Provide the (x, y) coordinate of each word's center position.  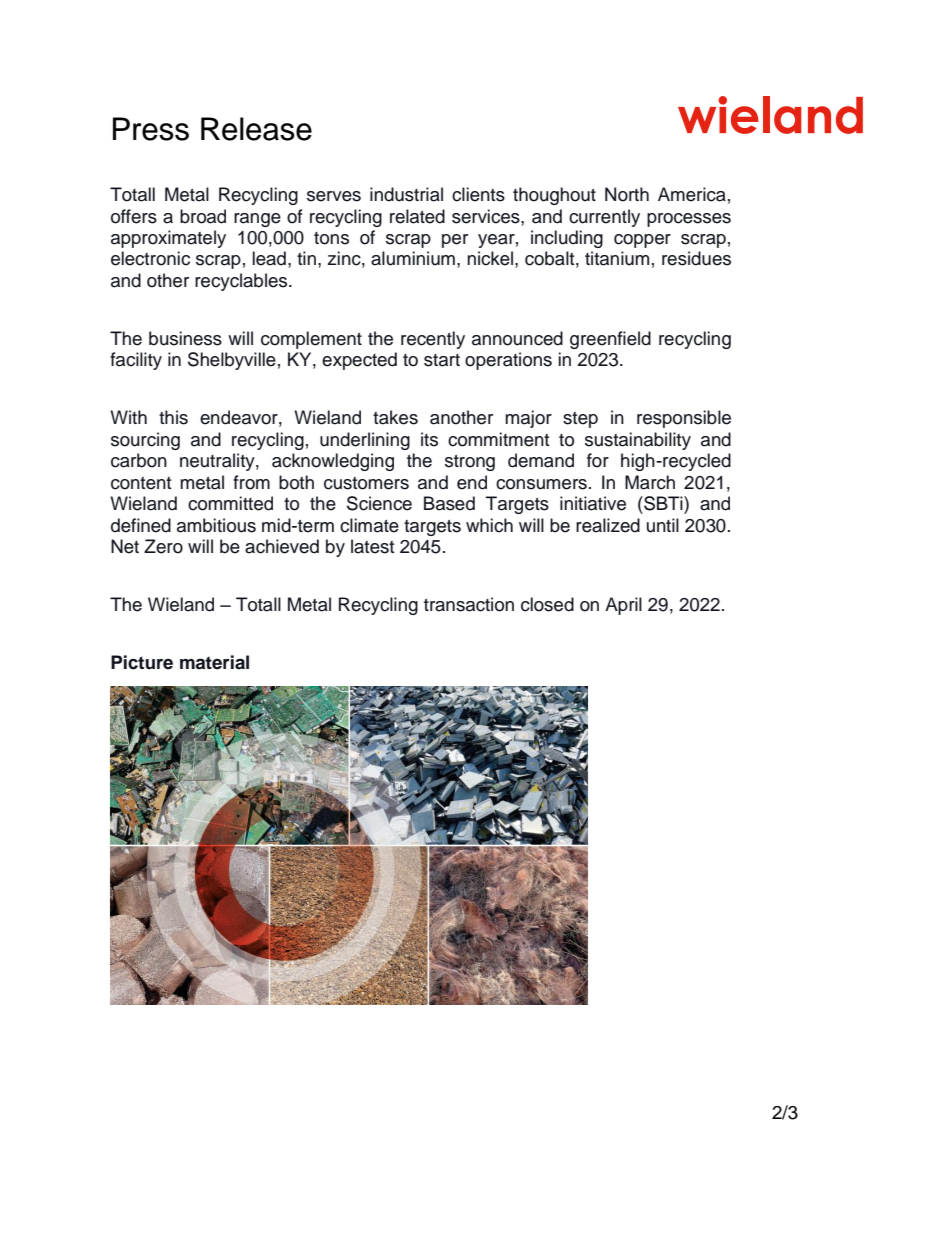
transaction (469, 604)
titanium (617, 258)
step (580, 420)
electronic (150, 258)
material (214, 662)
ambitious (216, 525)
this (173, 417)
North (627, 194)
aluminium (413, 258)
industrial (406, 194)
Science (379, 503)
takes (395, 417)
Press (151, 129)
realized (608, 525)
